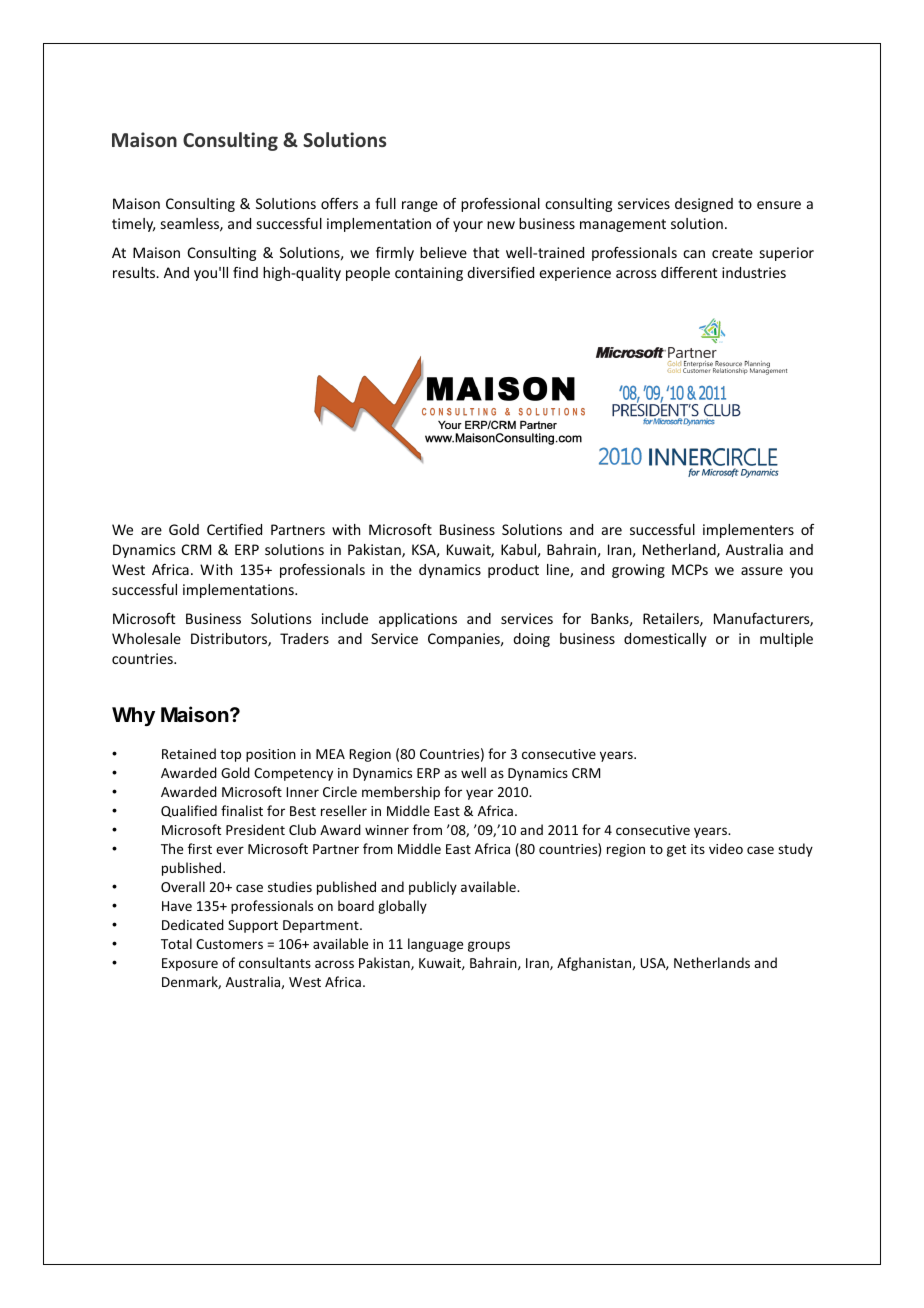 This screenshot has height=1308, width=924. I want to click on Wholesale, so click(146, 638).
